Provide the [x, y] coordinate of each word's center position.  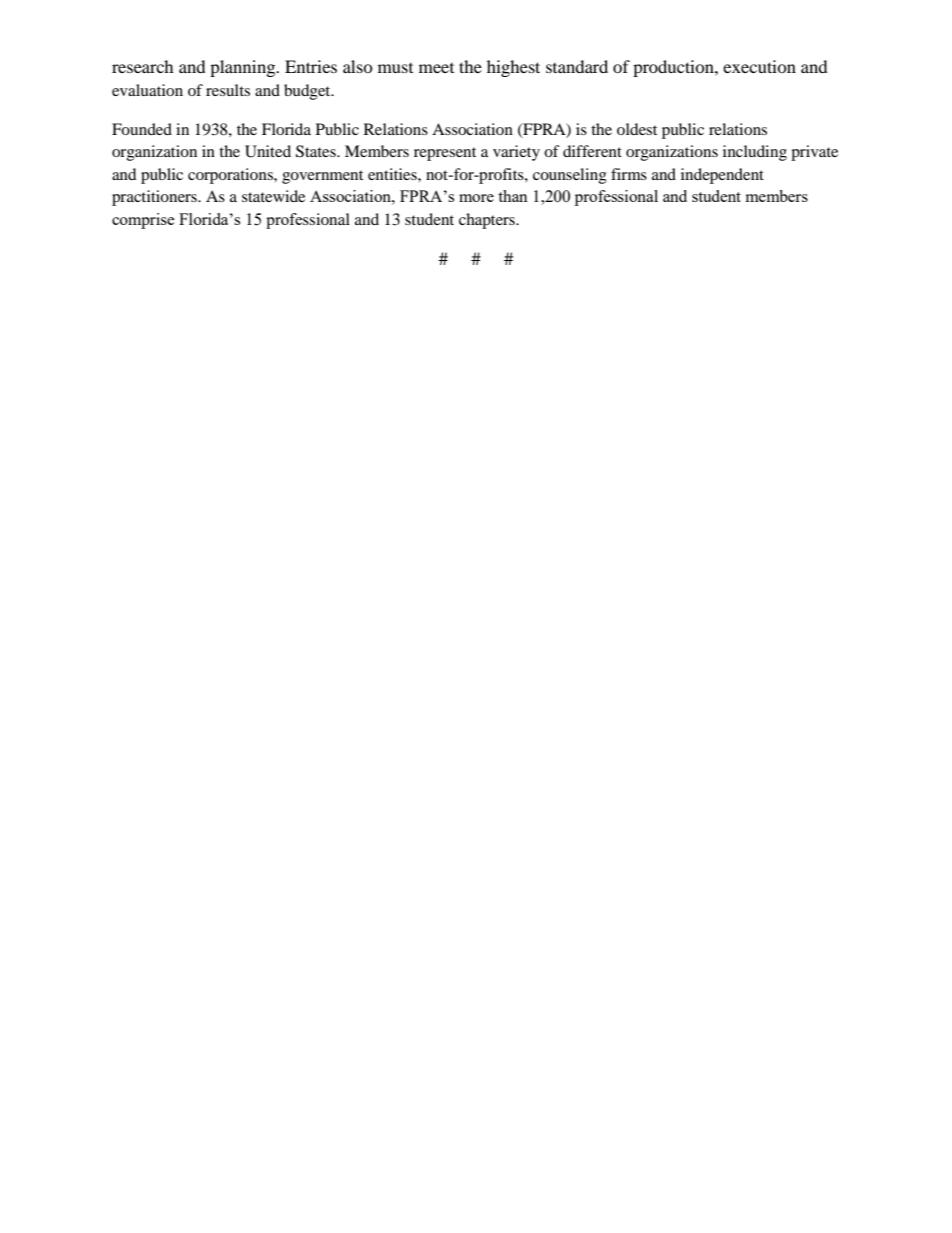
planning [244, 68]
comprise [143, 221]
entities [393, 174]
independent [722, 176]
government [322, 177]
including [755, 153]
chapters [488, 221]
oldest [637, 129]
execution [759, 66]
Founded [142, 129]
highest [513, 68]
